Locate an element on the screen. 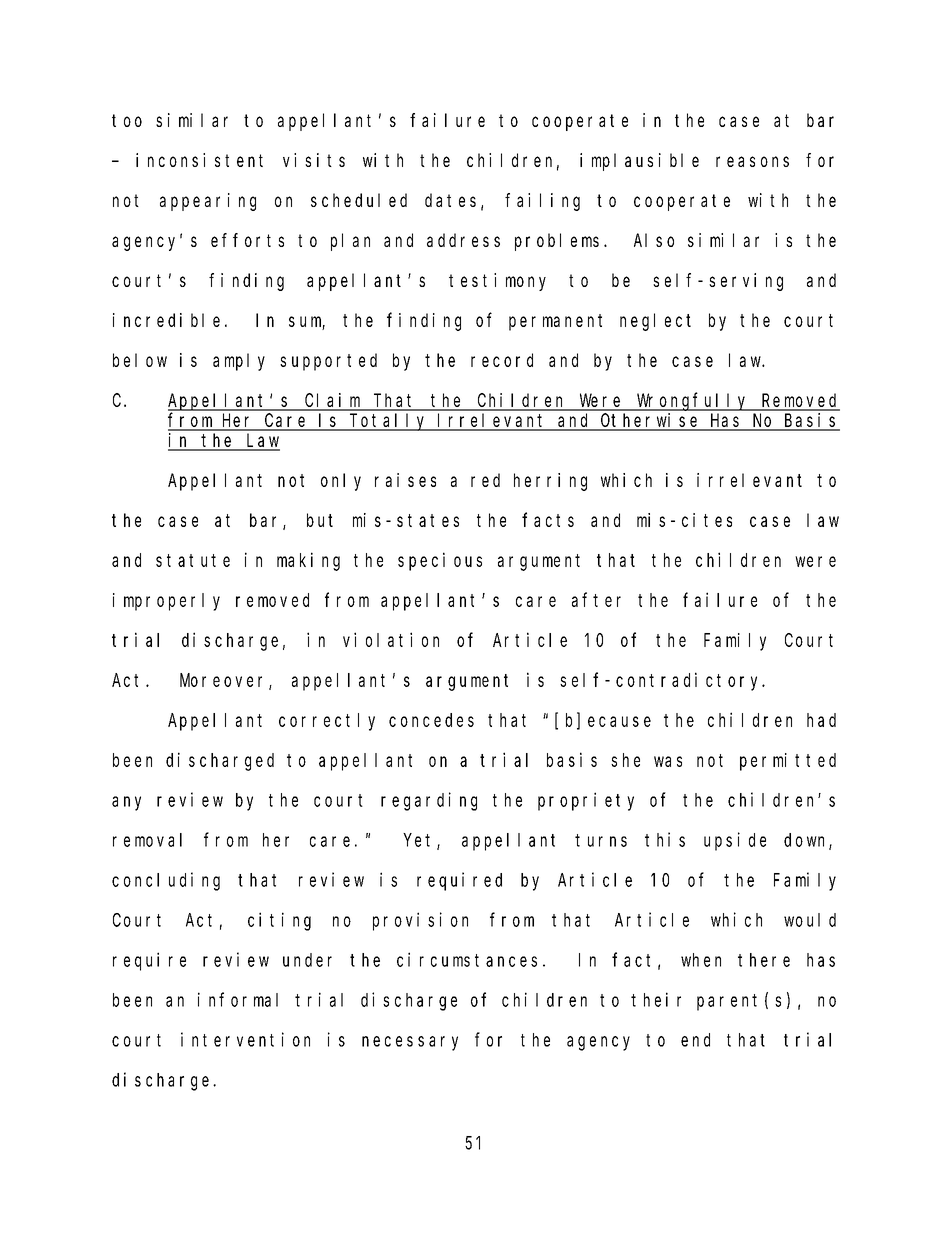  statute is located at coordinates (193, 560).
